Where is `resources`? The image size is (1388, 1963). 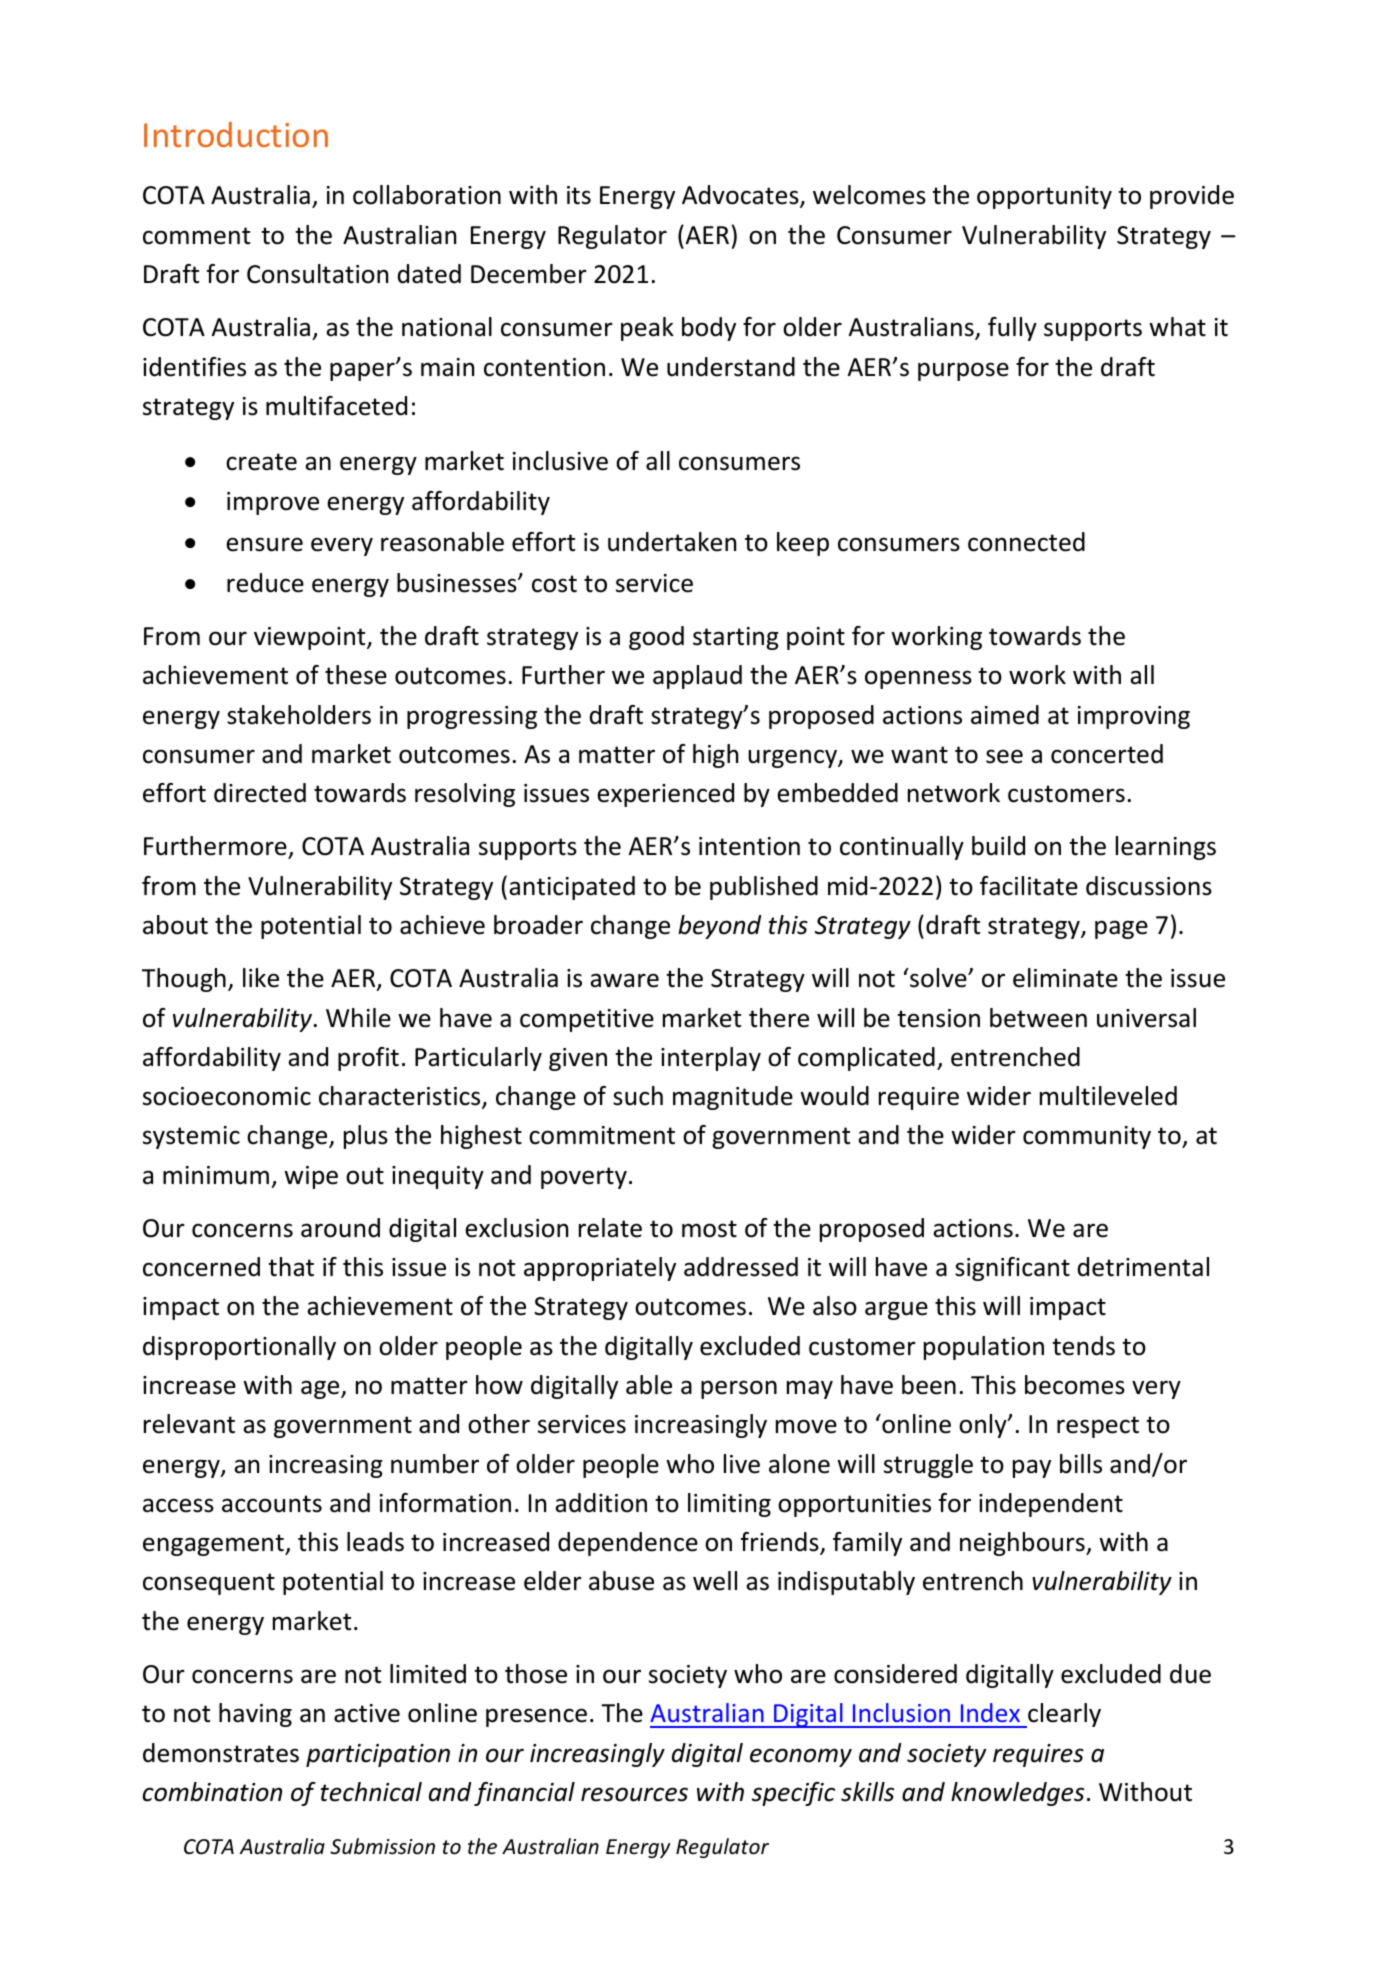 resources is located at coordinates (634, 1794).
